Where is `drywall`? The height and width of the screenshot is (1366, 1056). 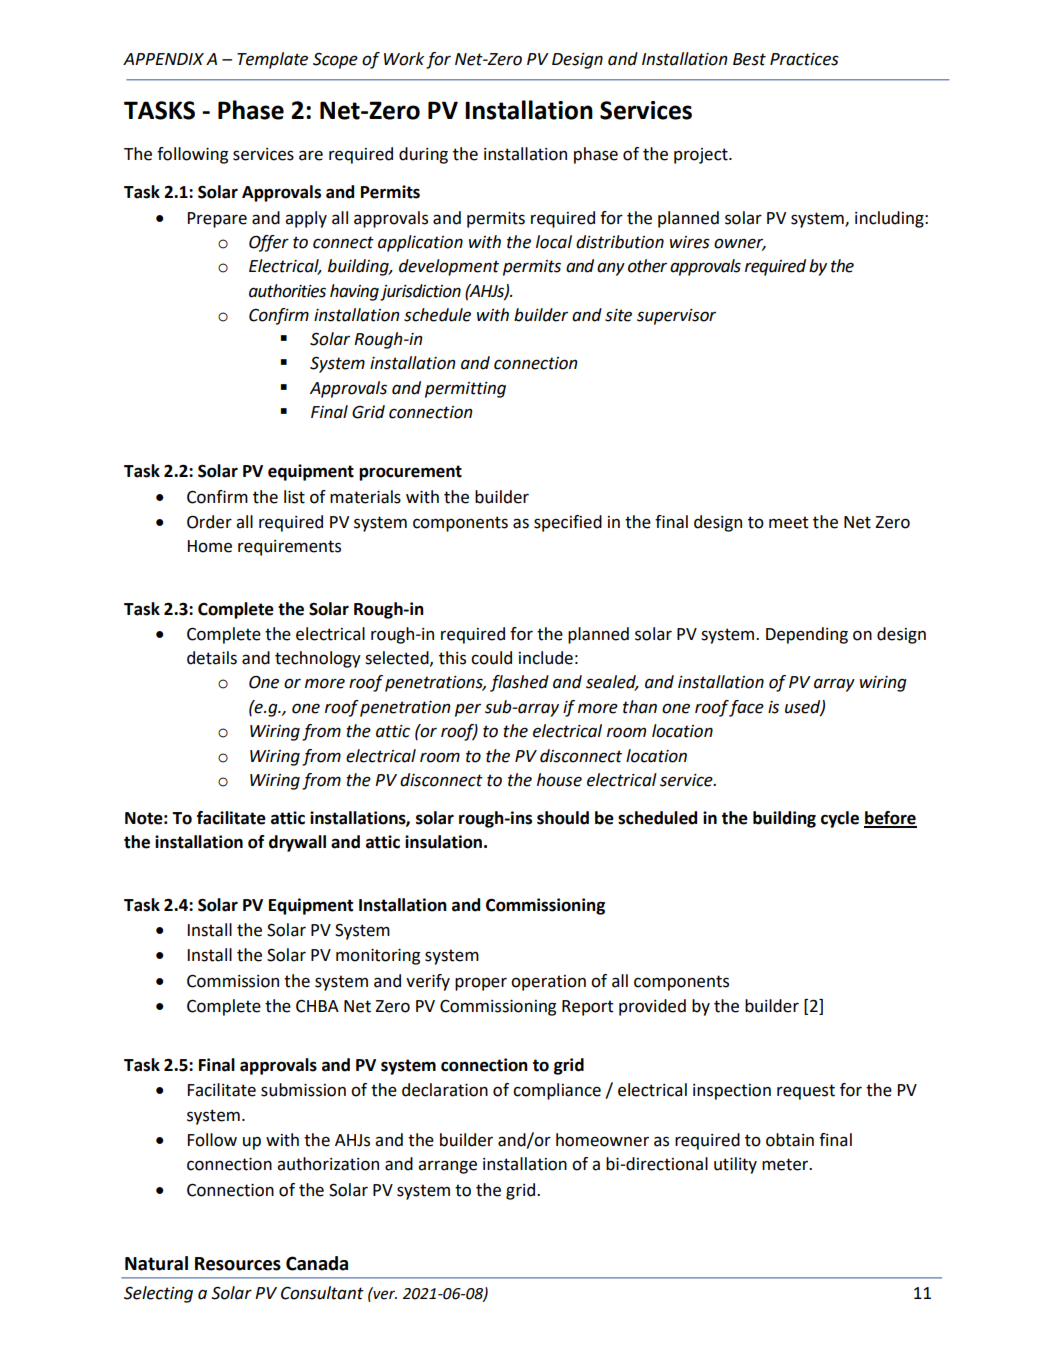
drywall is located at coordinates (297, 843).
